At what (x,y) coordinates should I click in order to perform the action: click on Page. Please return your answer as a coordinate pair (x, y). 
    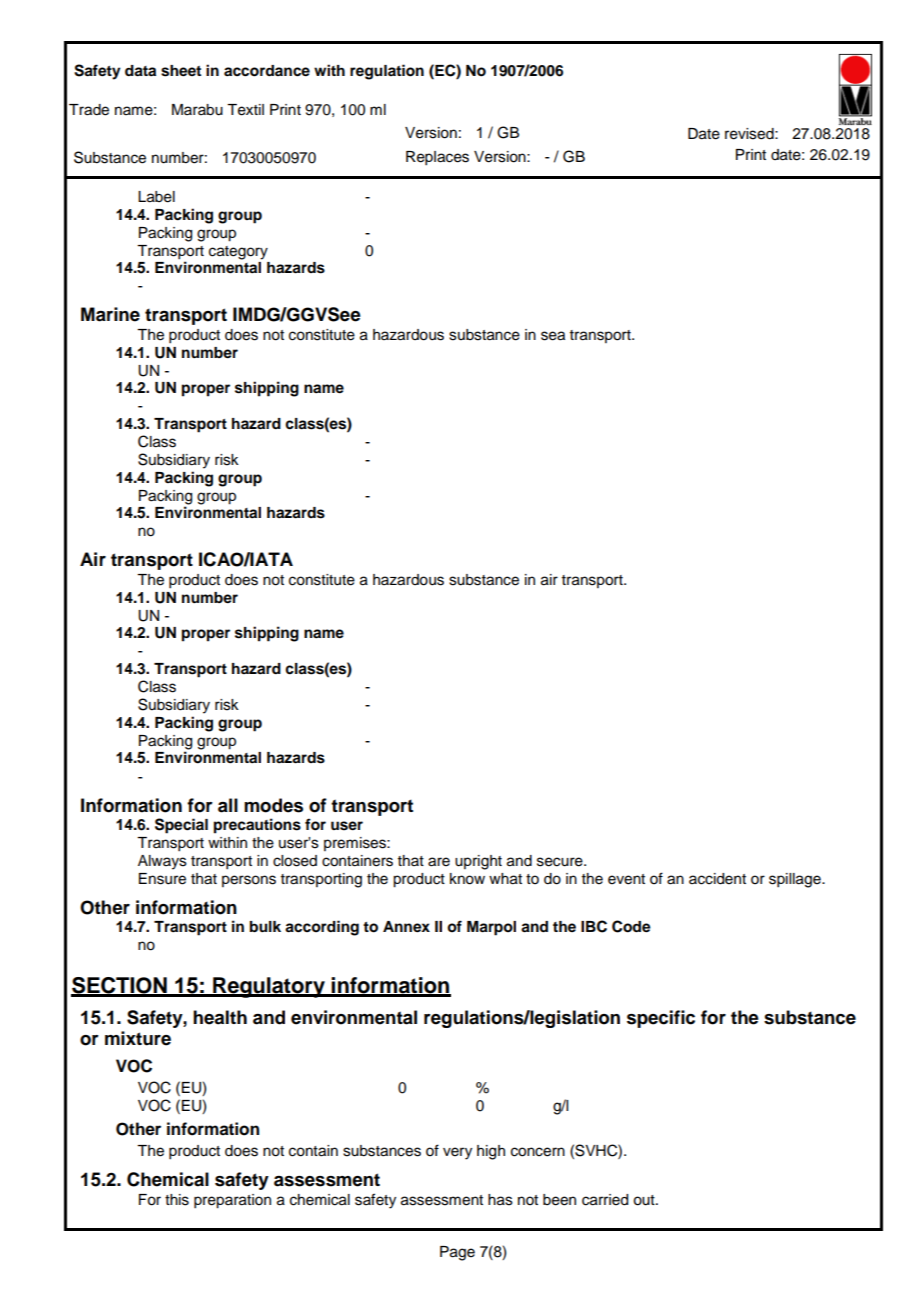
    Looking at the image, I should click on (457, 1253).
